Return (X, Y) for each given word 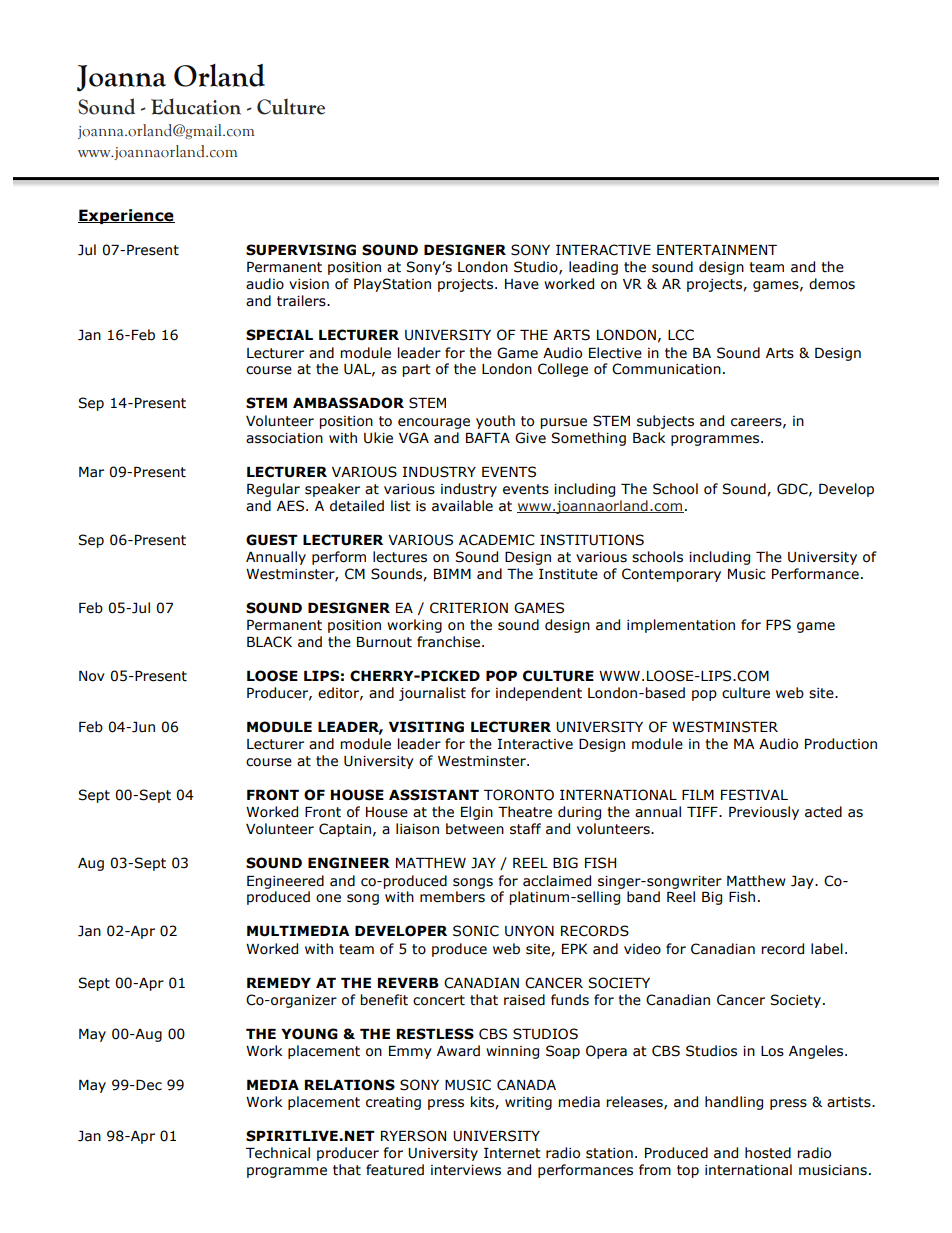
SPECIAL (279, 335)
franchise (450, 642)
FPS (778, 625)
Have (522, 284)
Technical (278, 1153)
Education (196, 106)
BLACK (269, 642)
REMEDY (279, 983)
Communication (666, 369)
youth (495, 422)
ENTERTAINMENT (717, 250)
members (452, 897)
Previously (764, 813)
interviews (466, 1170)
